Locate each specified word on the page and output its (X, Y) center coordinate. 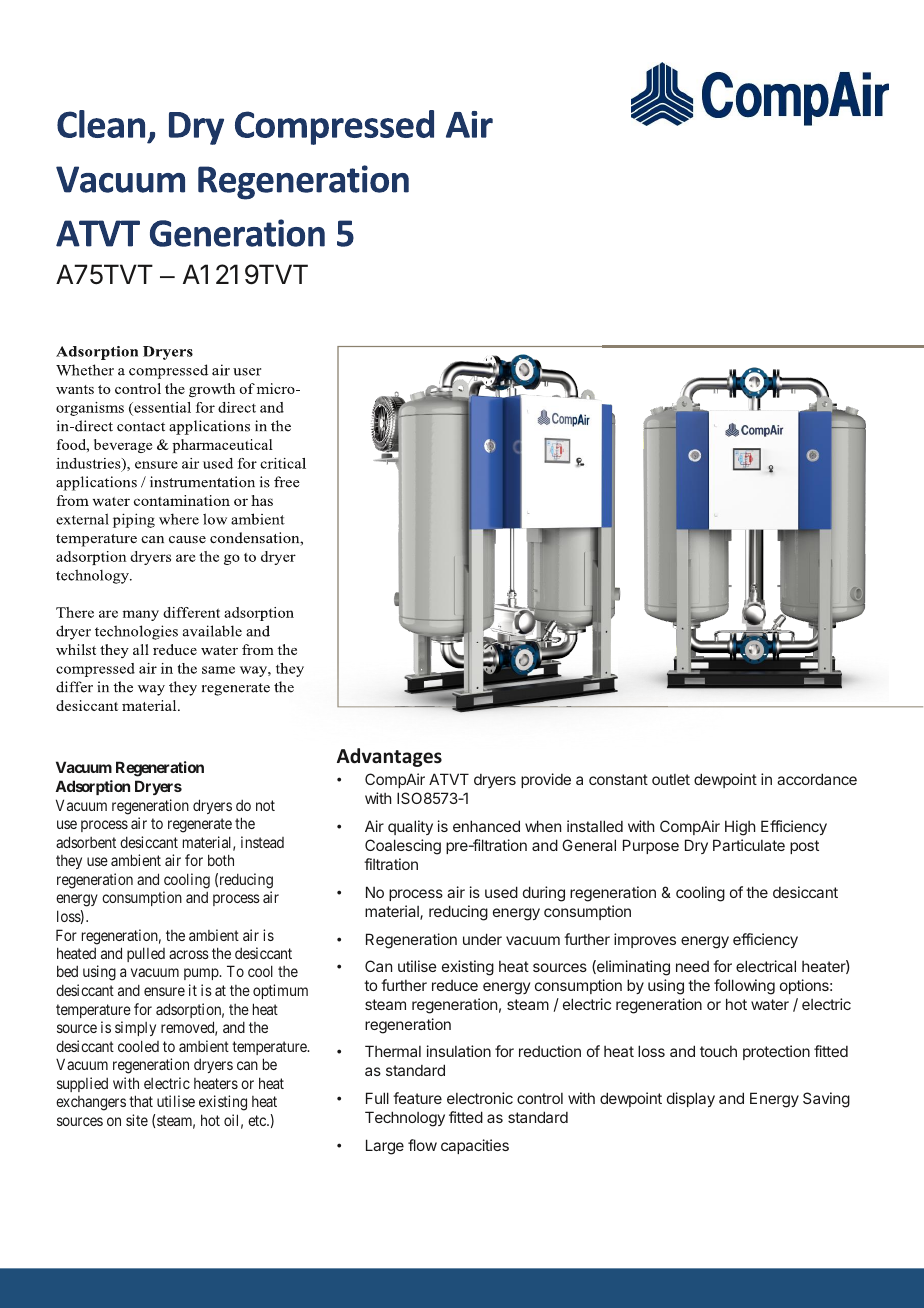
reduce (455, 985)
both (221, 860)
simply (135, 1028)
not (265, 805)
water (770, 1004)
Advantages (389, 757)
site (137, 1120)
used (501, 892)
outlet (671, 779)
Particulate (749, 845)
